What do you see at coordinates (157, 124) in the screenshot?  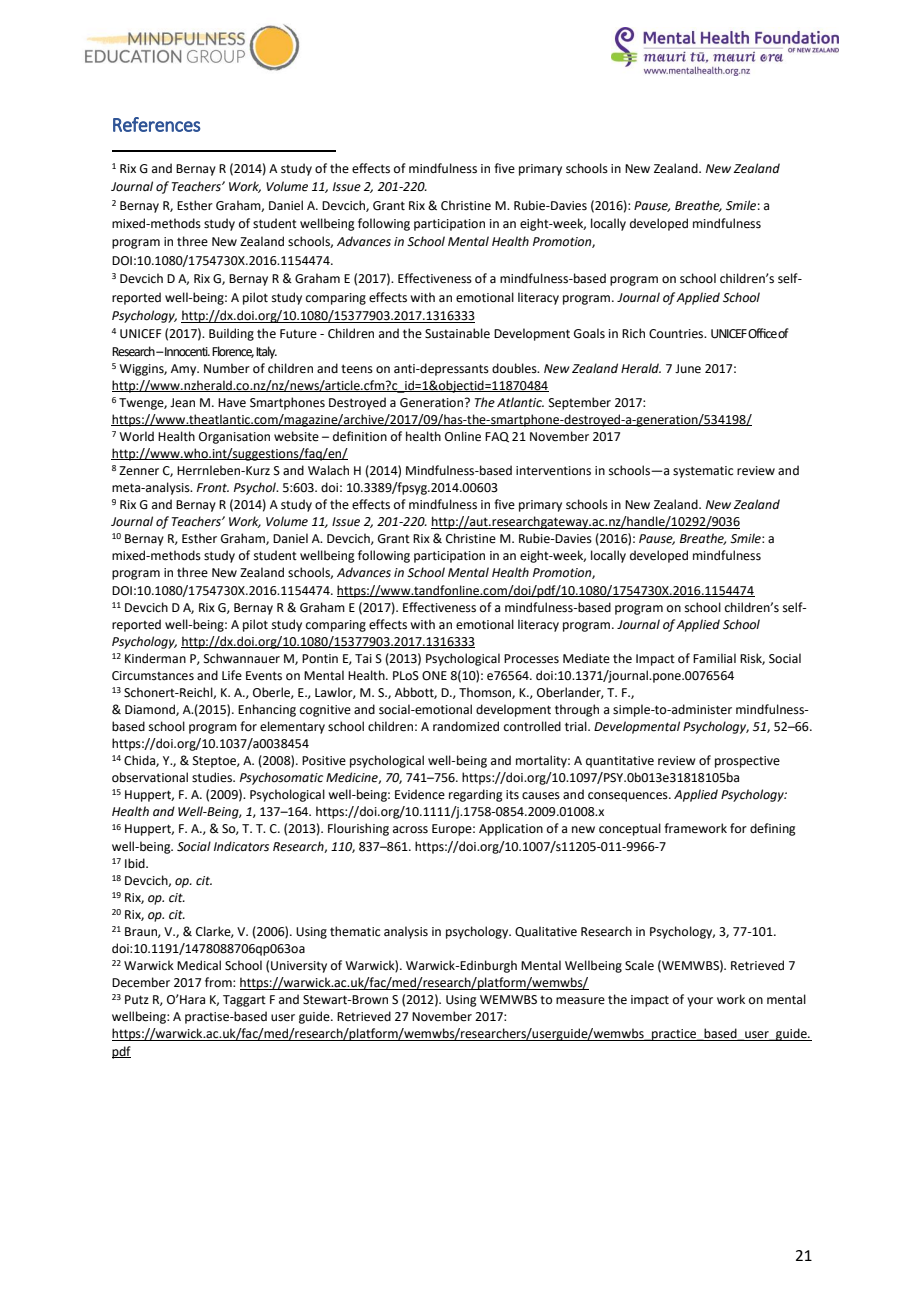 I see `References` at bounding box center [157, 124].
